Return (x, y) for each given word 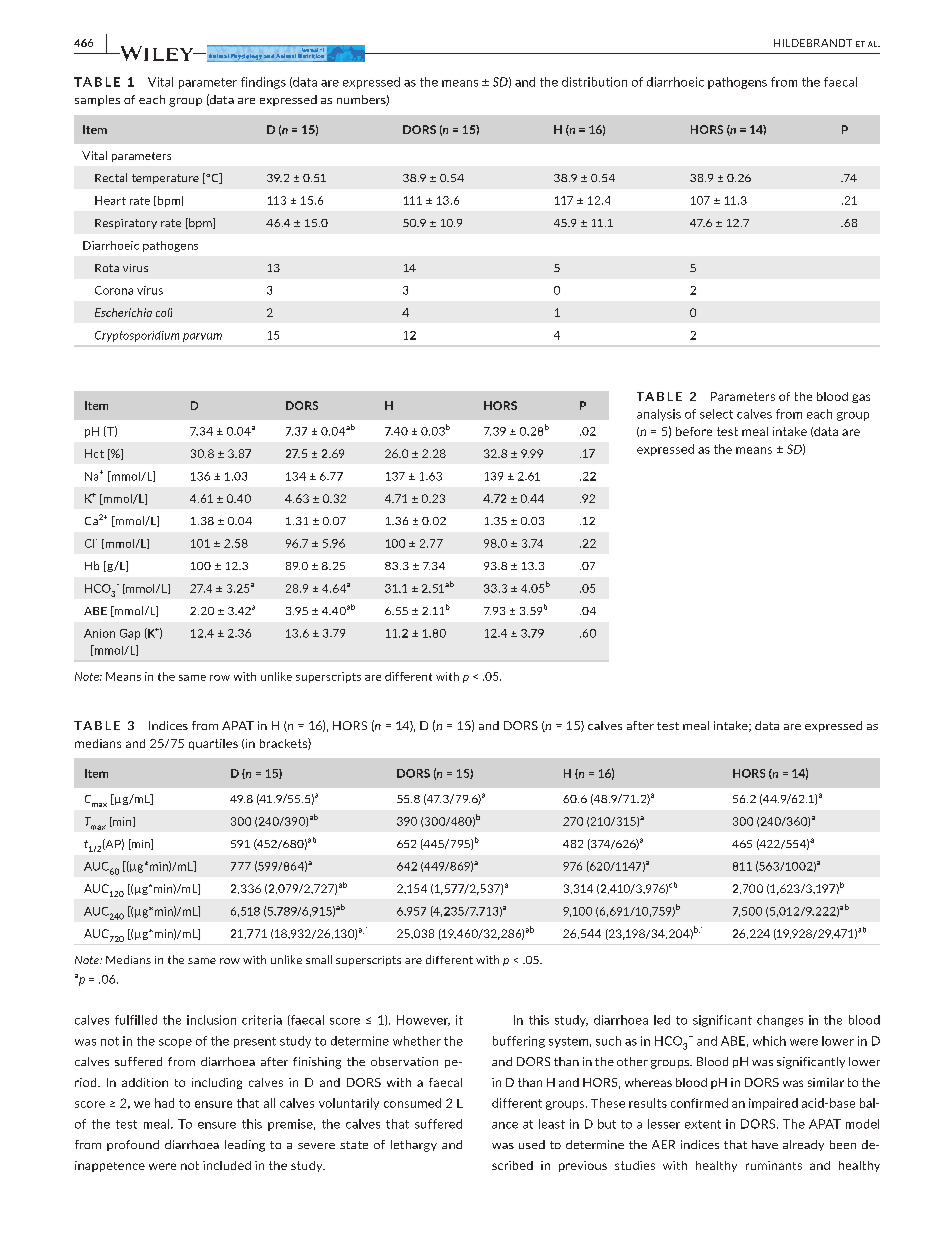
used (532, 1144)
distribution (594, 82)
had (164, 1103)
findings (263, 83)
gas (861, 398)
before (694, 431)
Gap (130, 634)
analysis (659, 415)
